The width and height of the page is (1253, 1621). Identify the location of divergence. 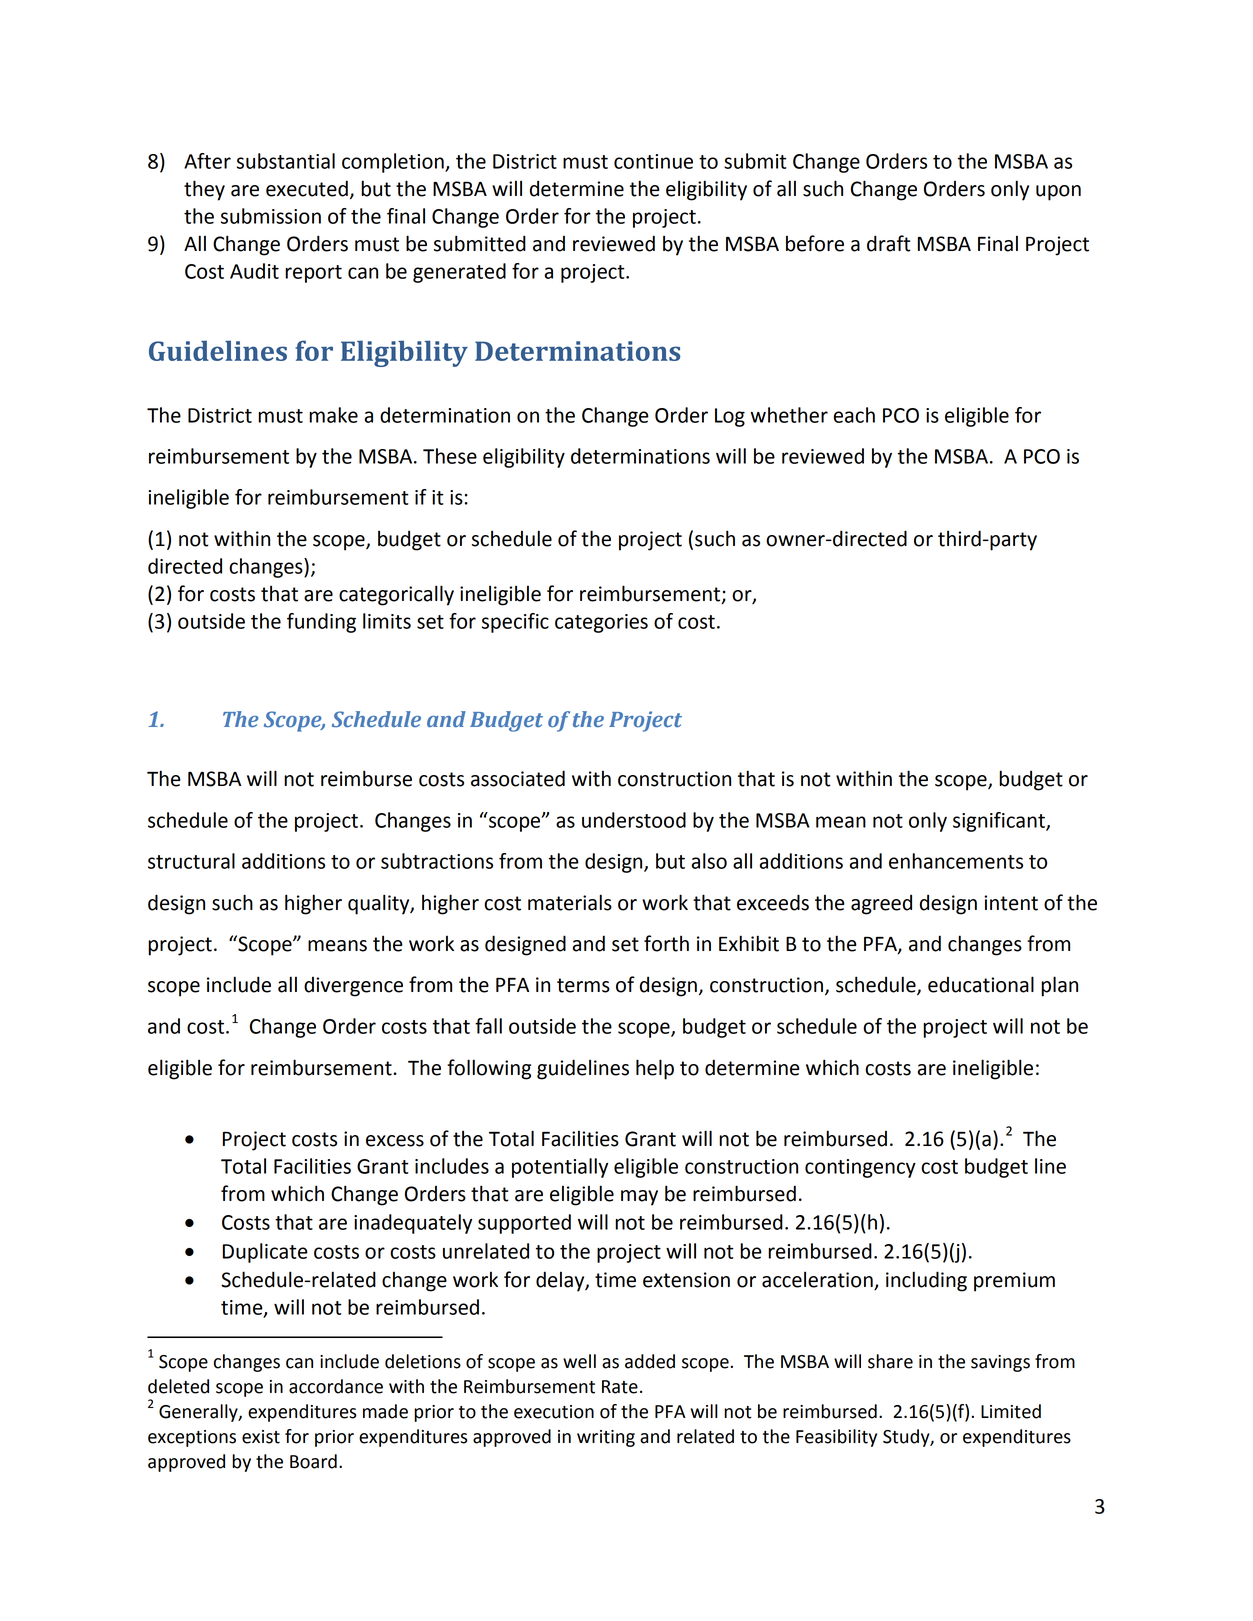
(353, 987).
